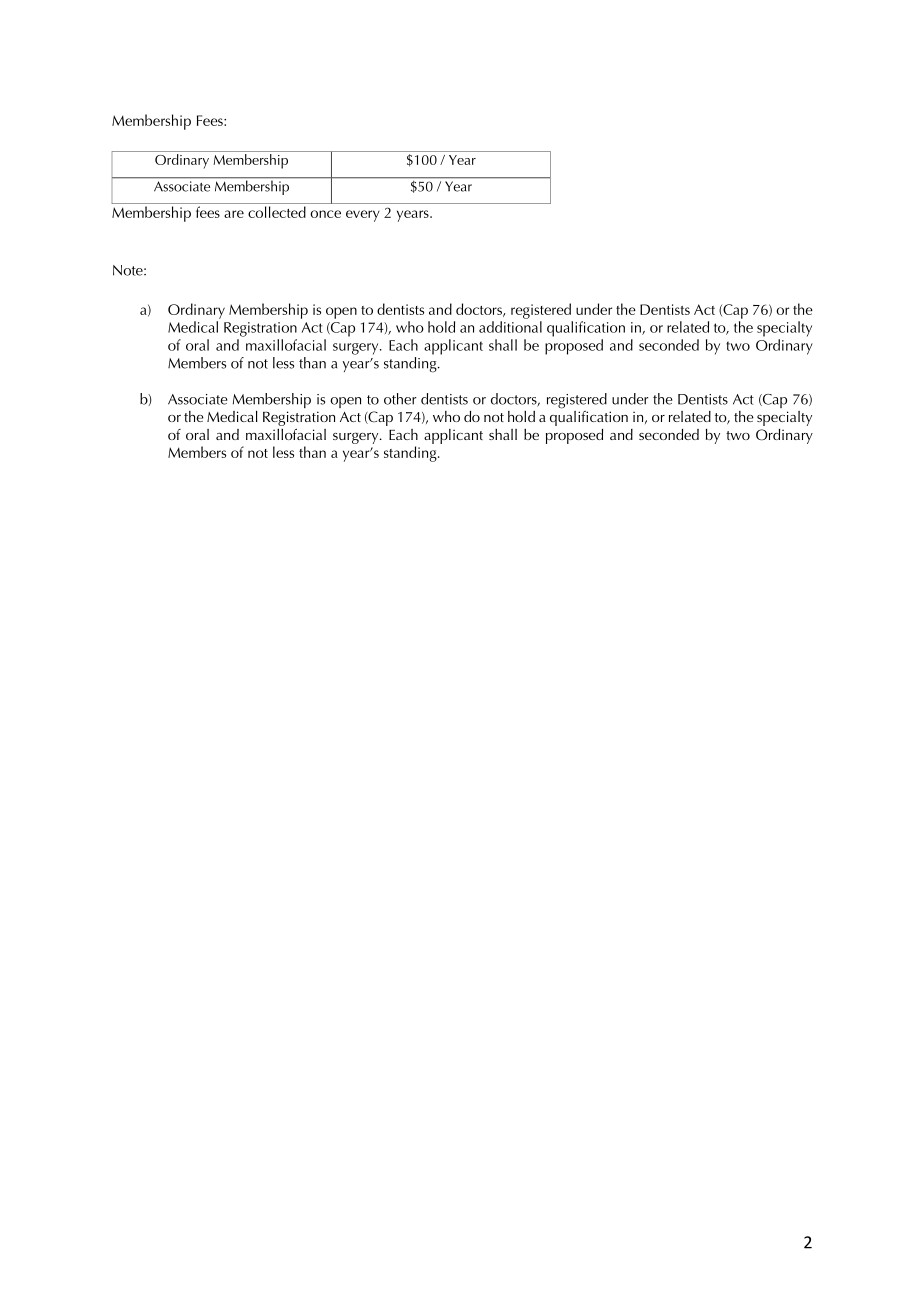 The width and height of the image is (924, 1308). I want to click on other, so click(400, 399).
